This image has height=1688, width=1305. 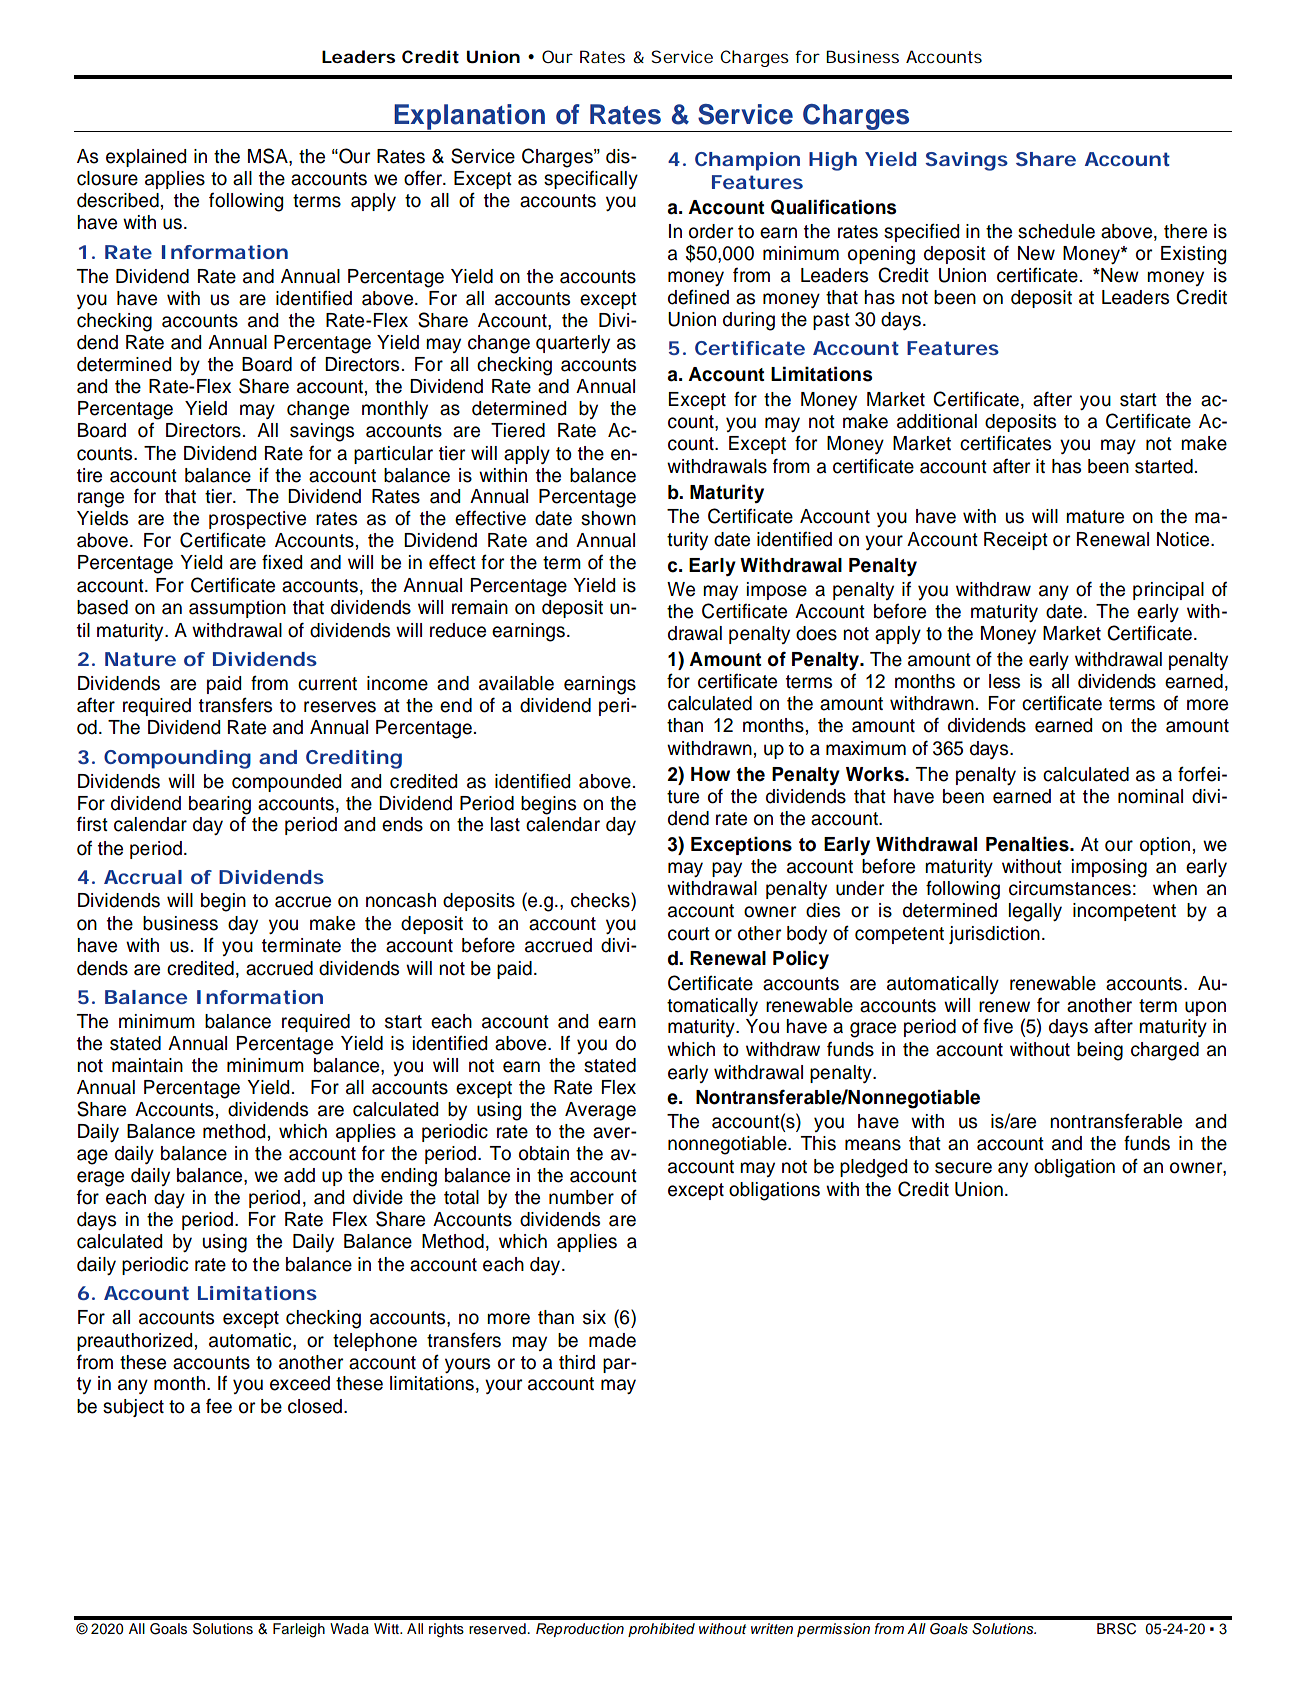 I want to click on Wada, so click(x=349, y=1628).
